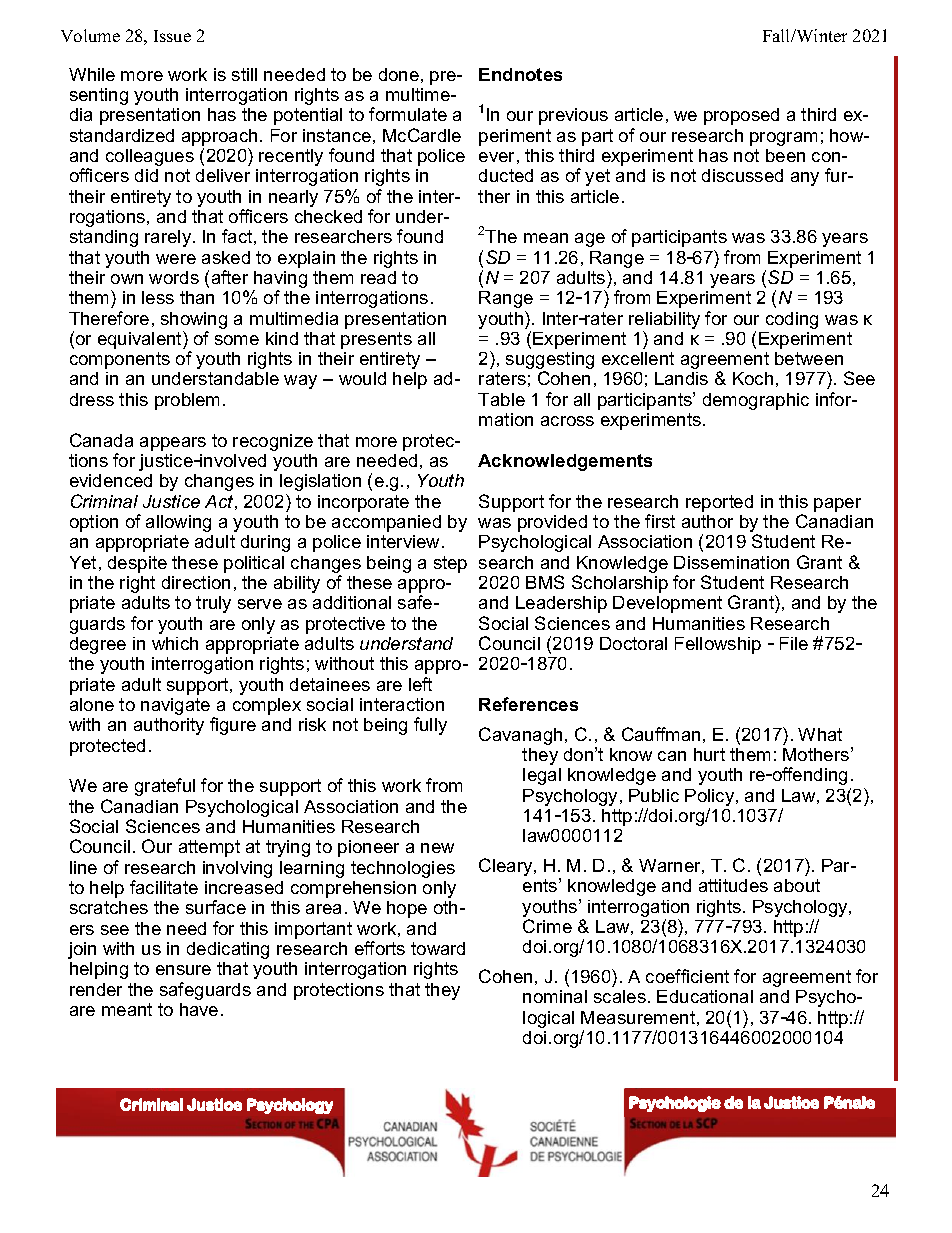 The width and height of the document is (952, 1233). Describe the element at coordinates (741, 116) in the document. I see `proposed` at that location.
